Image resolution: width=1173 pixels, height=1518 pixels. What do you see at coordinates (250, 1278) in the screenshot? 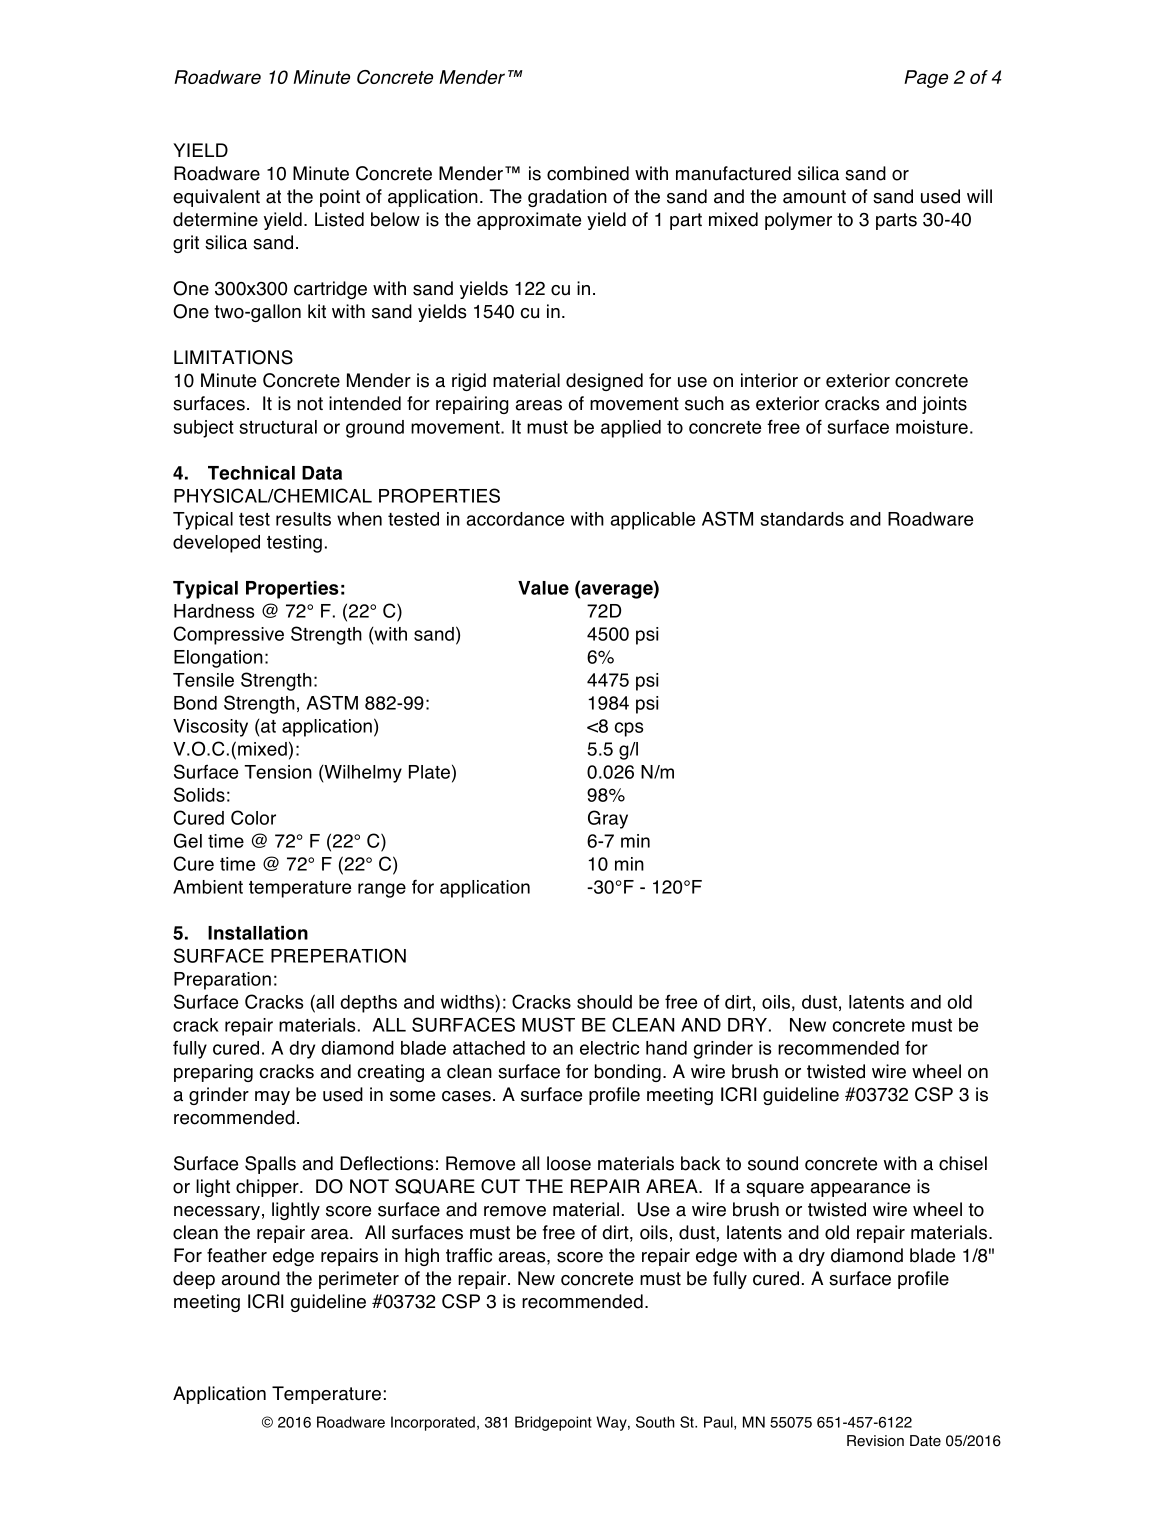
I see `around` at bounding box center [250, 1278].
